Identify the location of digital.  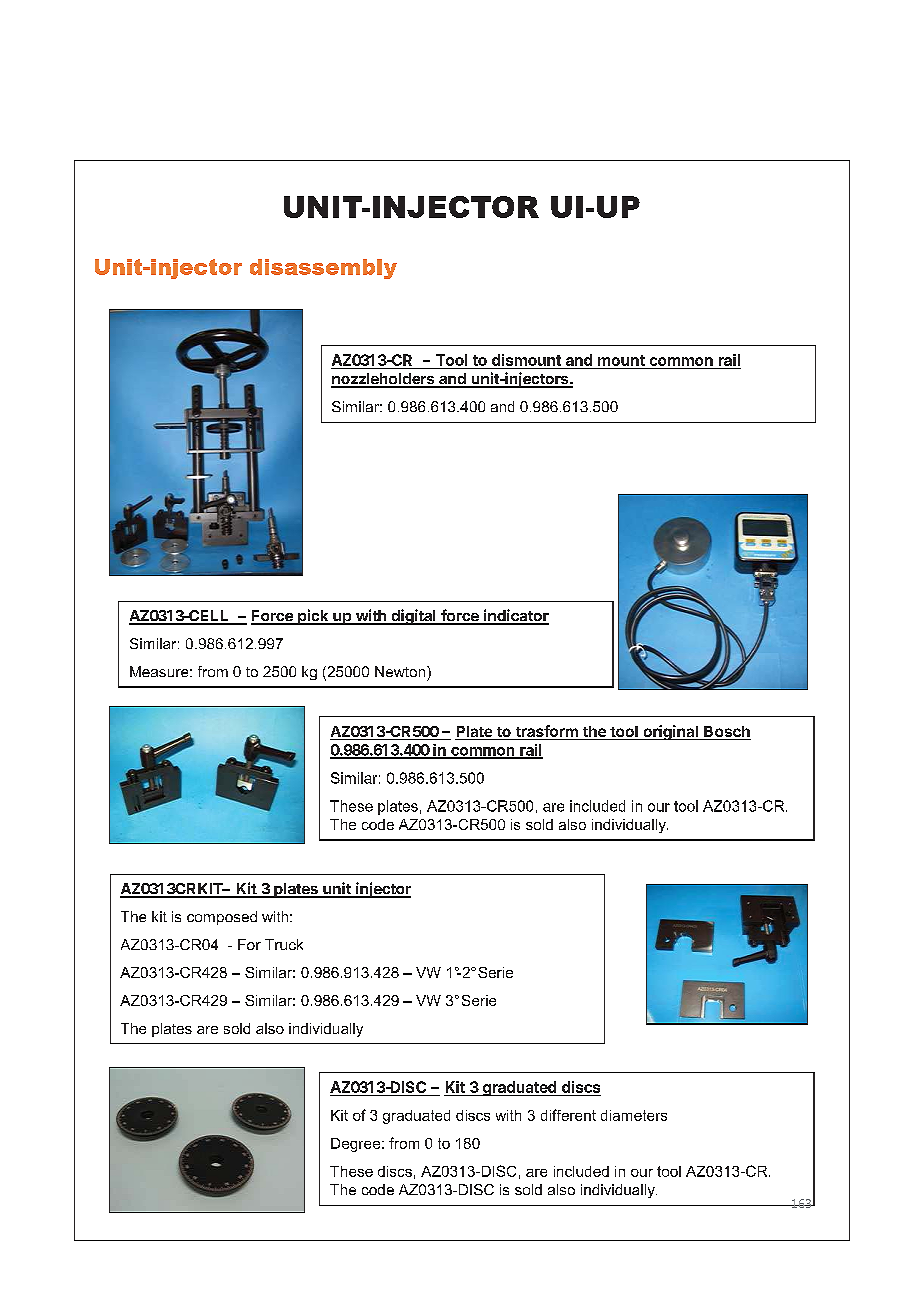
(413, 617).
